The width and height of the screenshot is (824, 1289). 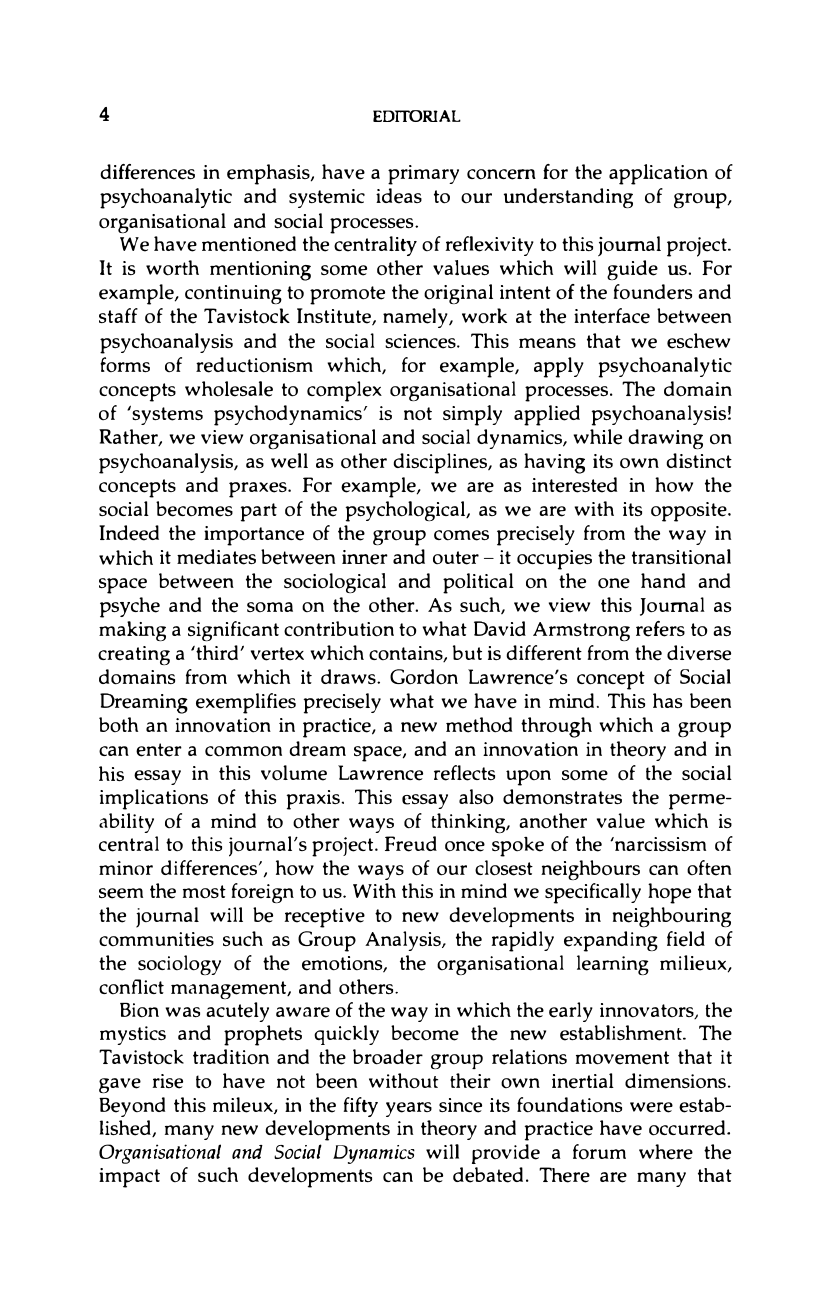 I want to click on impact, so click(x=129, y=1178).
